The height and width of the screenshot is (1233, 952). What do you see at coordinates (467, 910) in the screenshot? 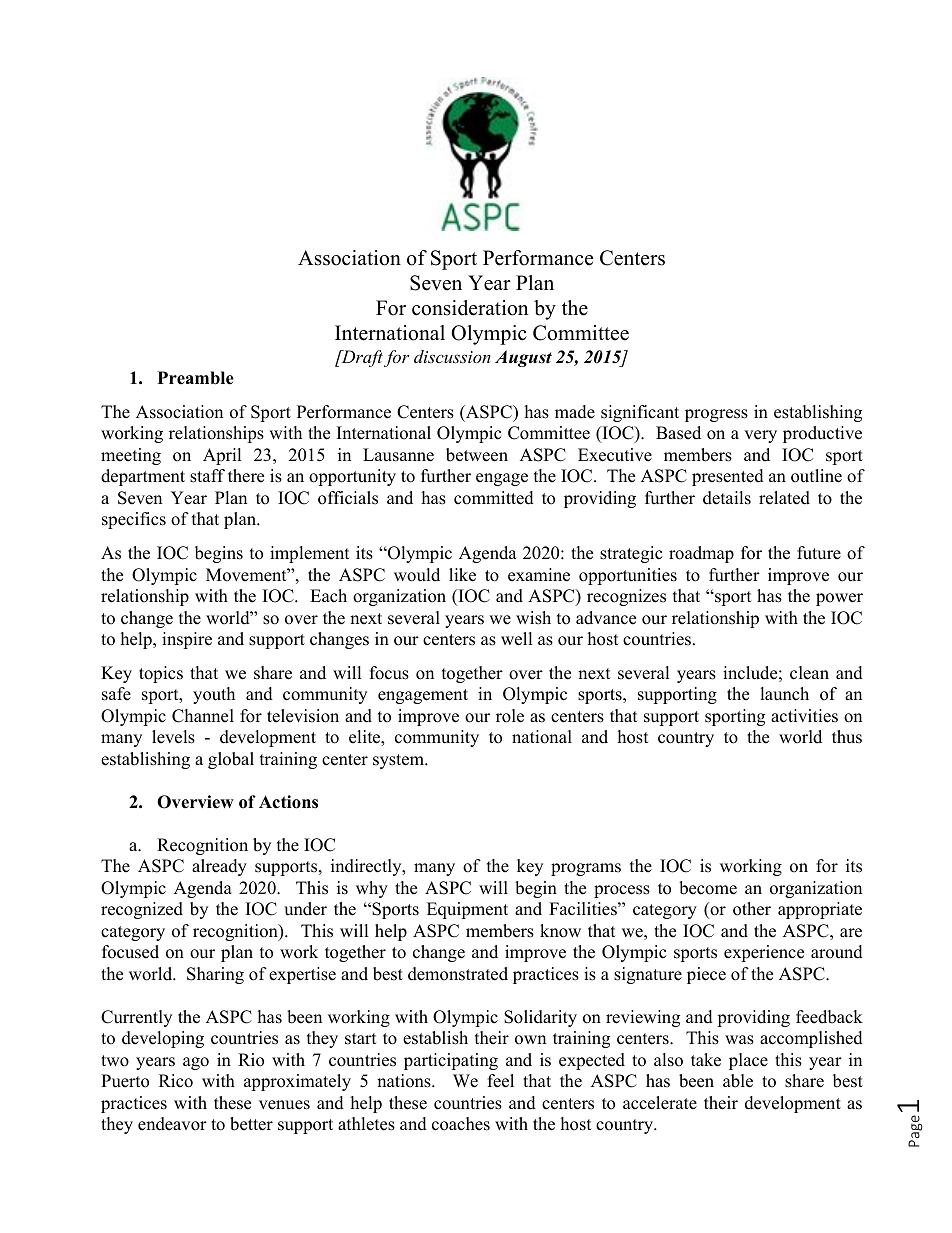
I see `Equipment` at bounding box center [467, 910].
